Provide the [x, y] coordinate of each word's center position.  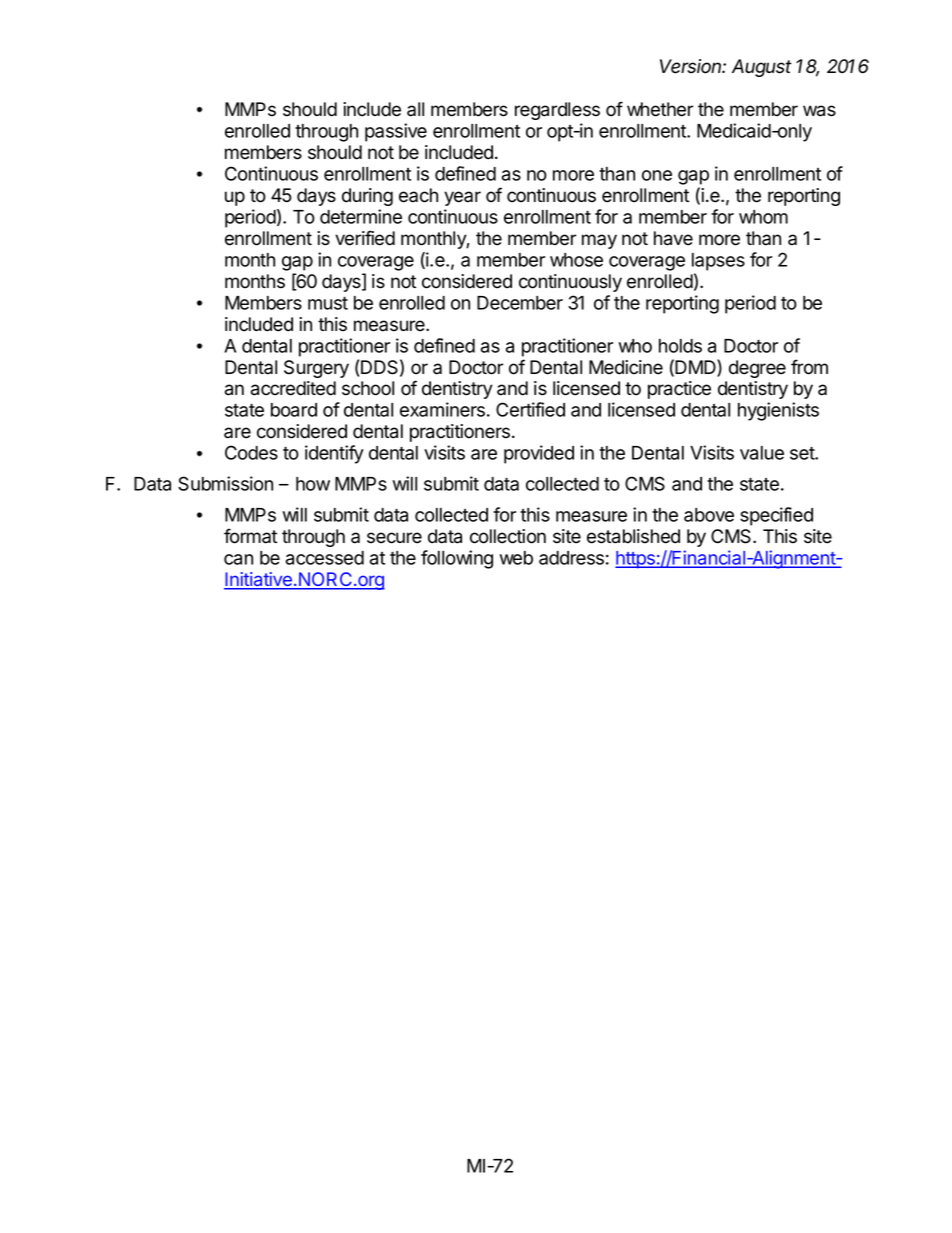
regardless [557, 111]
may [599, 241]
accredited [293, 388]
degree [757, 369]
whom [763, 217]
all [415, 109]
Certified [530, 409]
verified [365, 238]
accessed [325, 558]
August [762, 68]
